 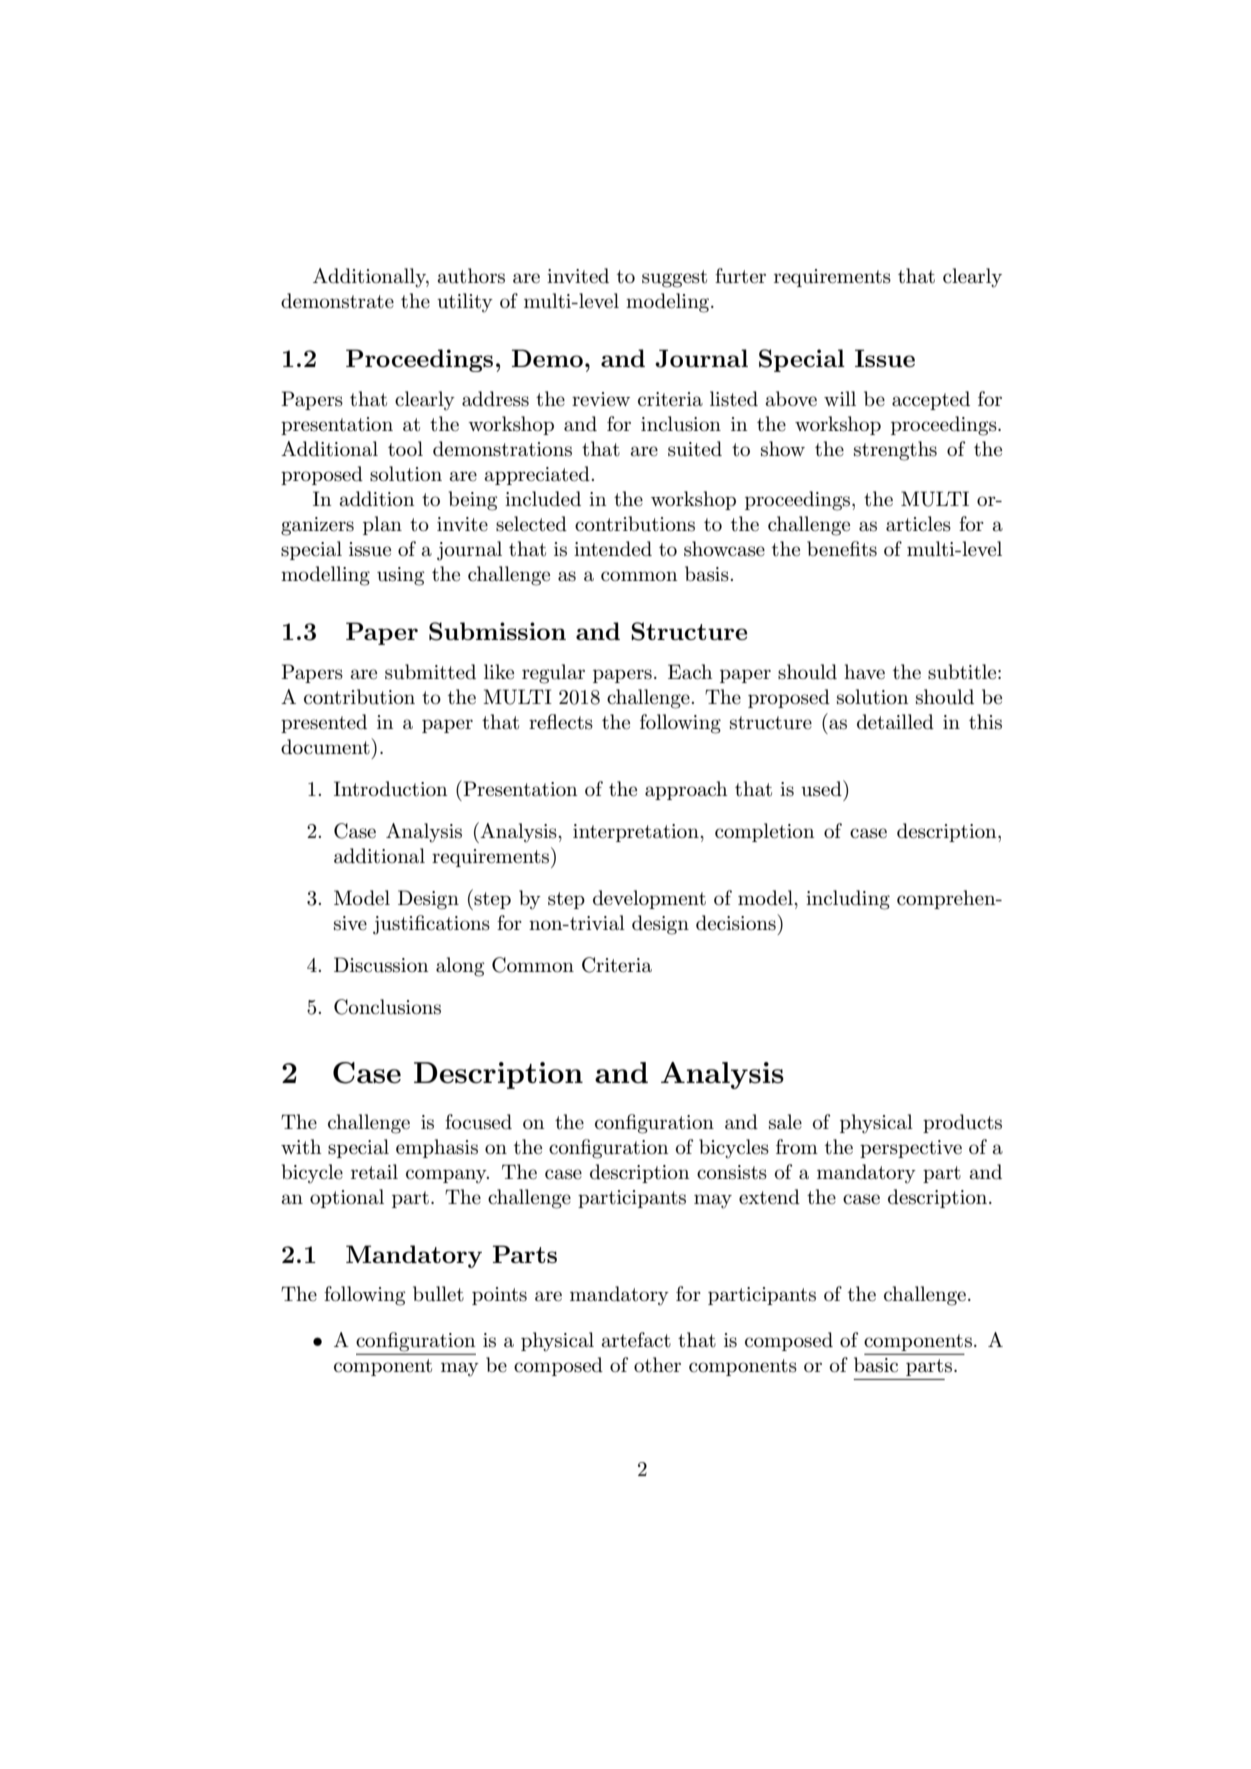 I want to click on interpretation, so click(x=637, y=833).
